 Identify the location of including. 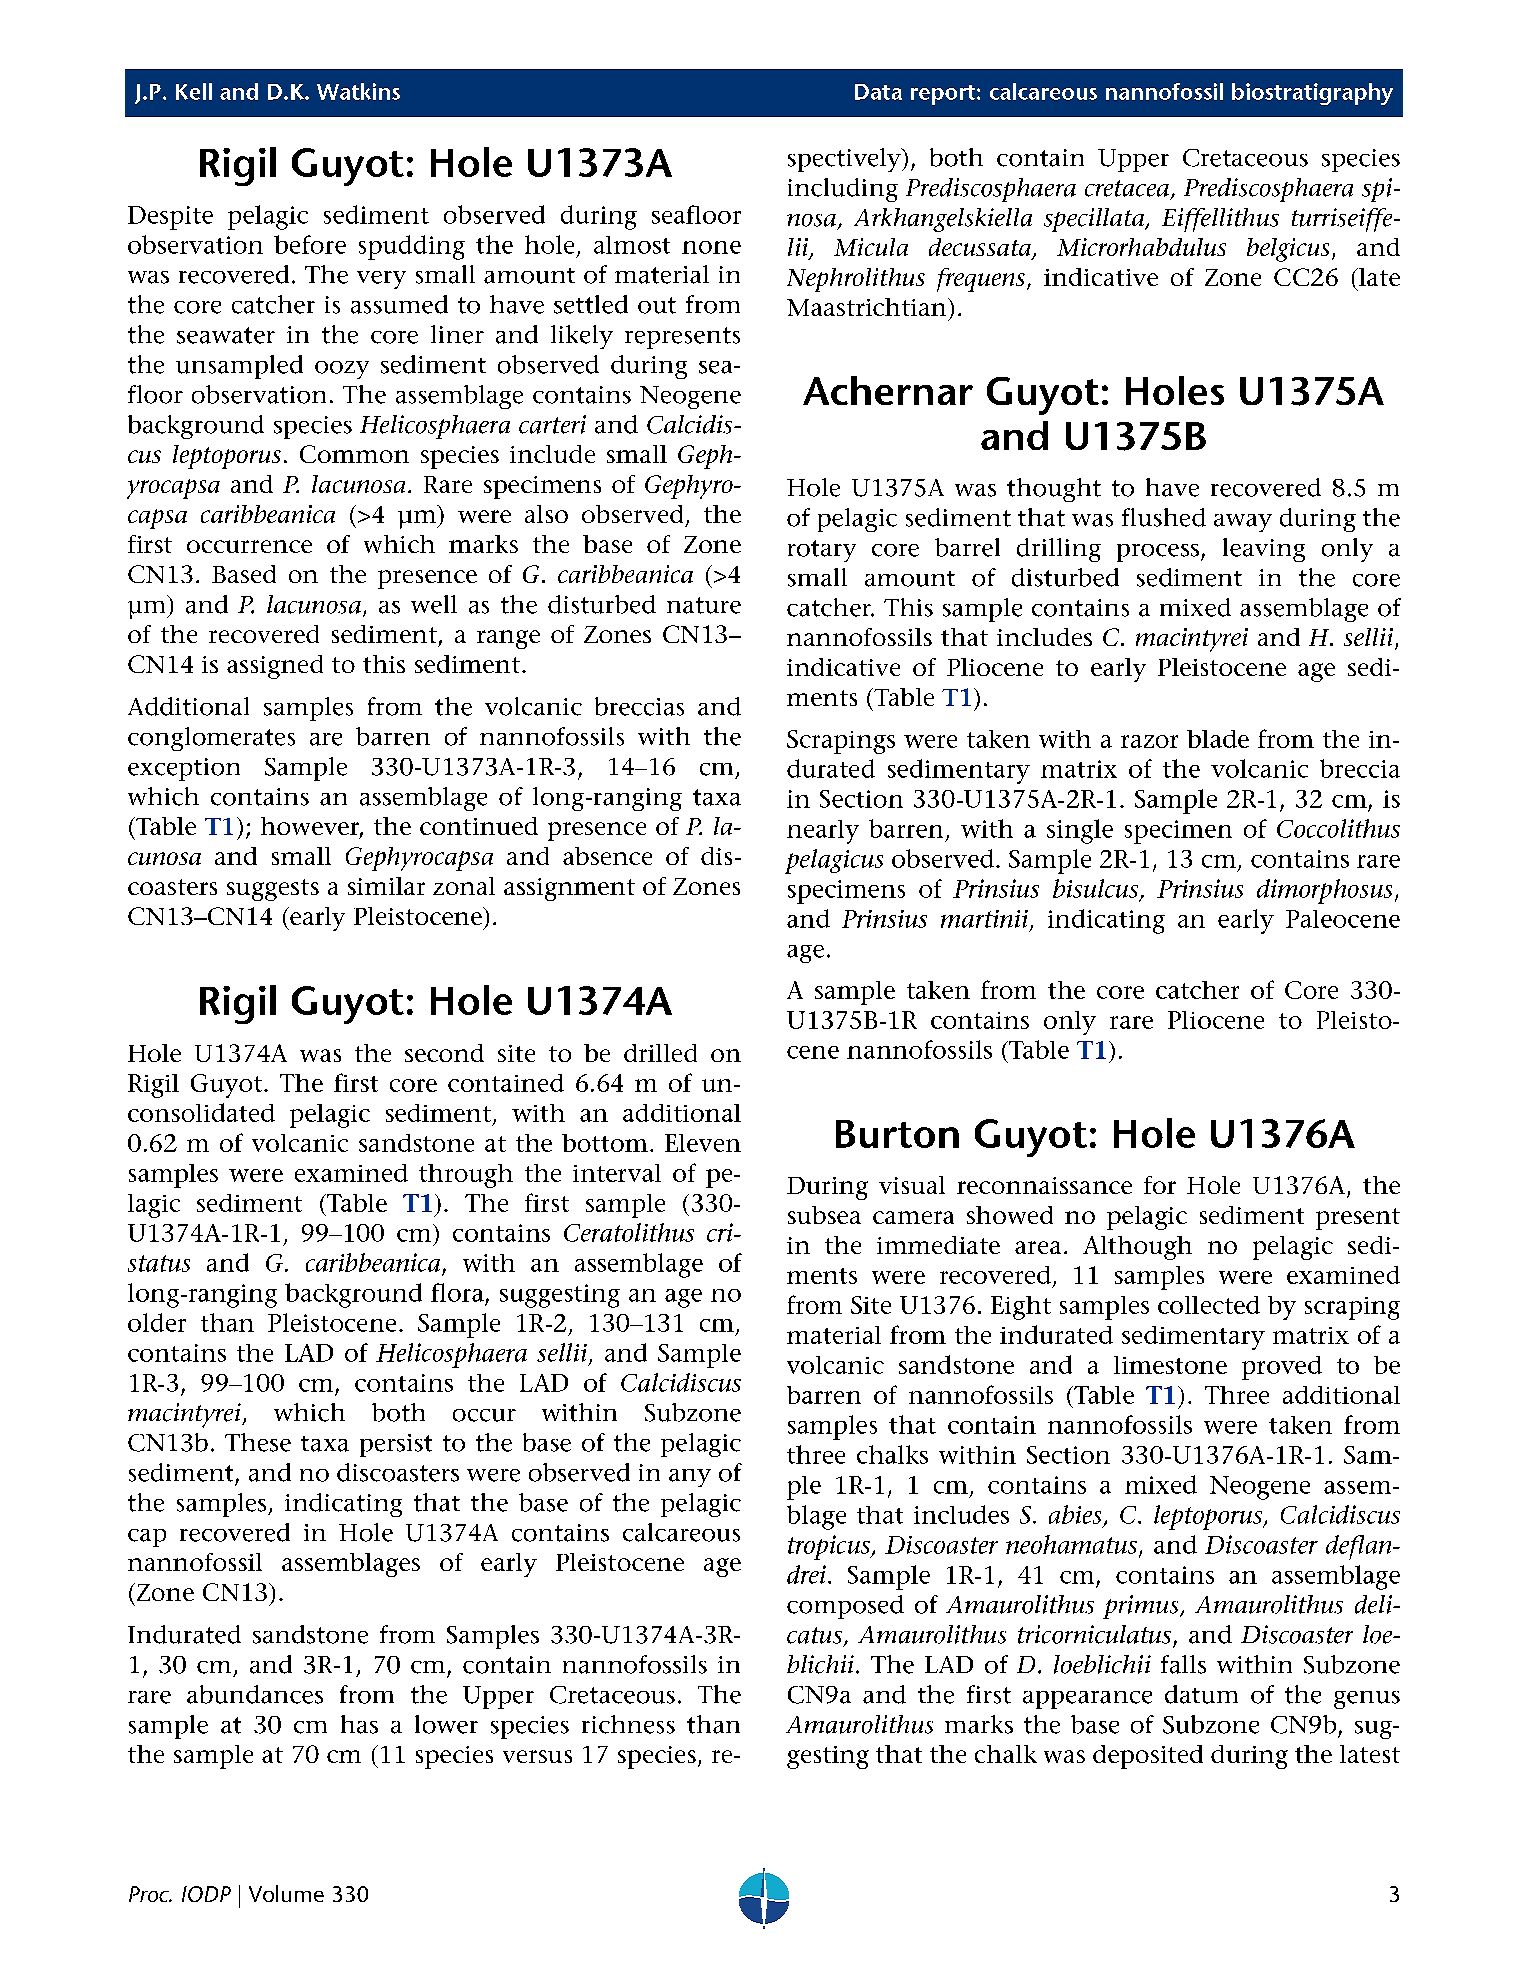
(843, 190).
